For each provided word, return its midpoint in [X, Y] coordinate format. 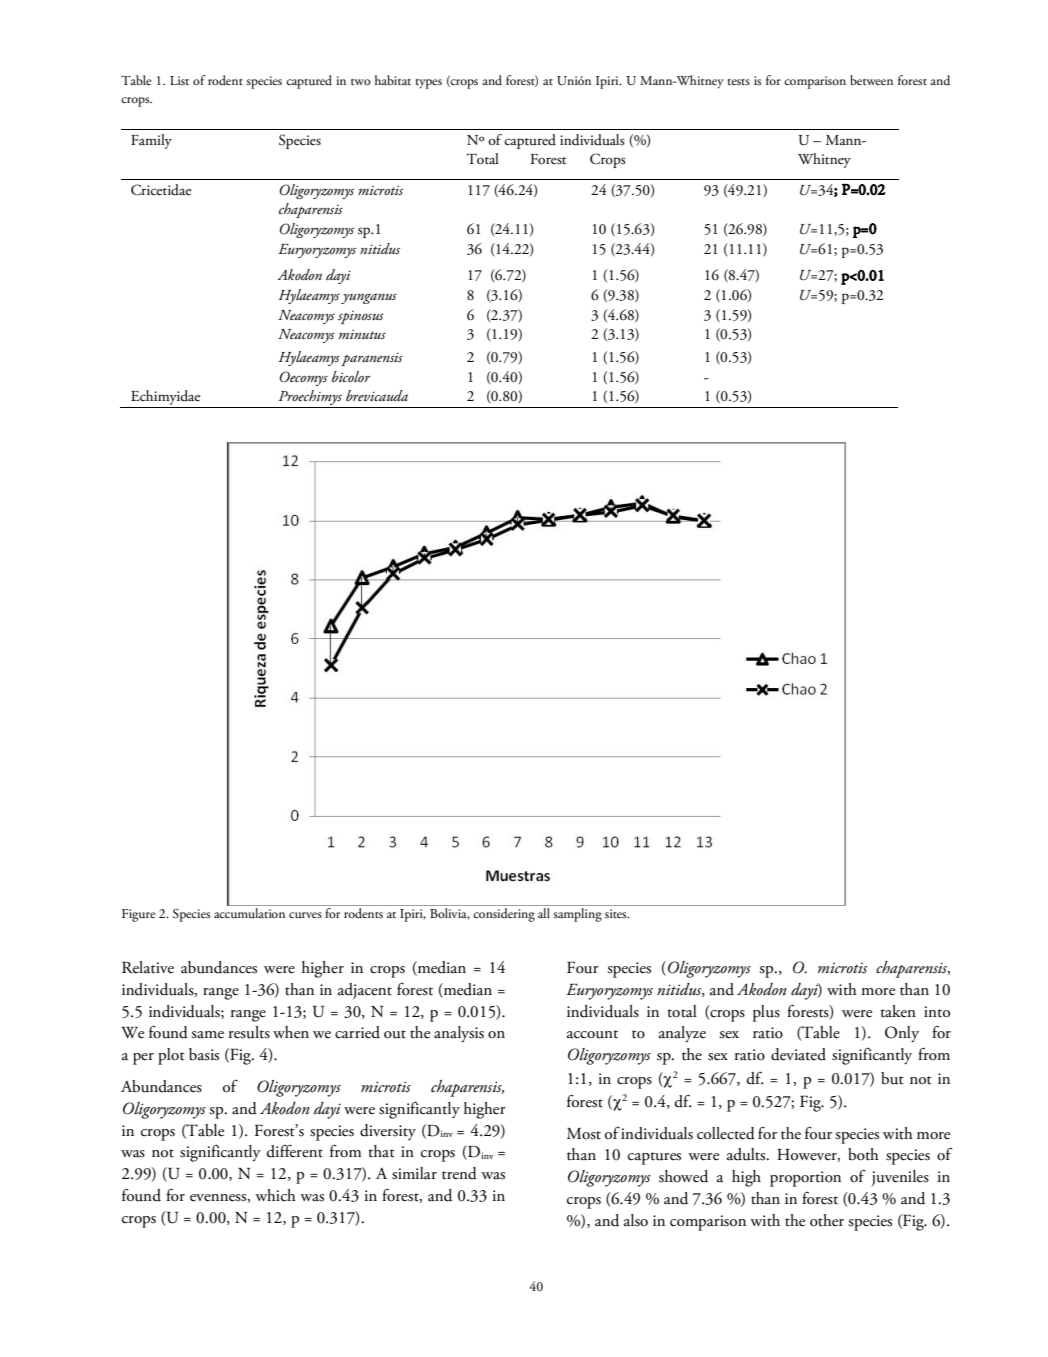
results [249, 1032]
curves [305, 915]
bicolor [351, 377]
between [871, 80]
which [275, 1195]
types [429, 84]
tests [739, 82]
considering [504, 913]
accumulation [251, 912]
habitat [393, 80]
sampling [577, 913]
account [592, 1034]
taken [898, 1011]
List [179, 81]
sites [617, 914]
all [544, 911]
